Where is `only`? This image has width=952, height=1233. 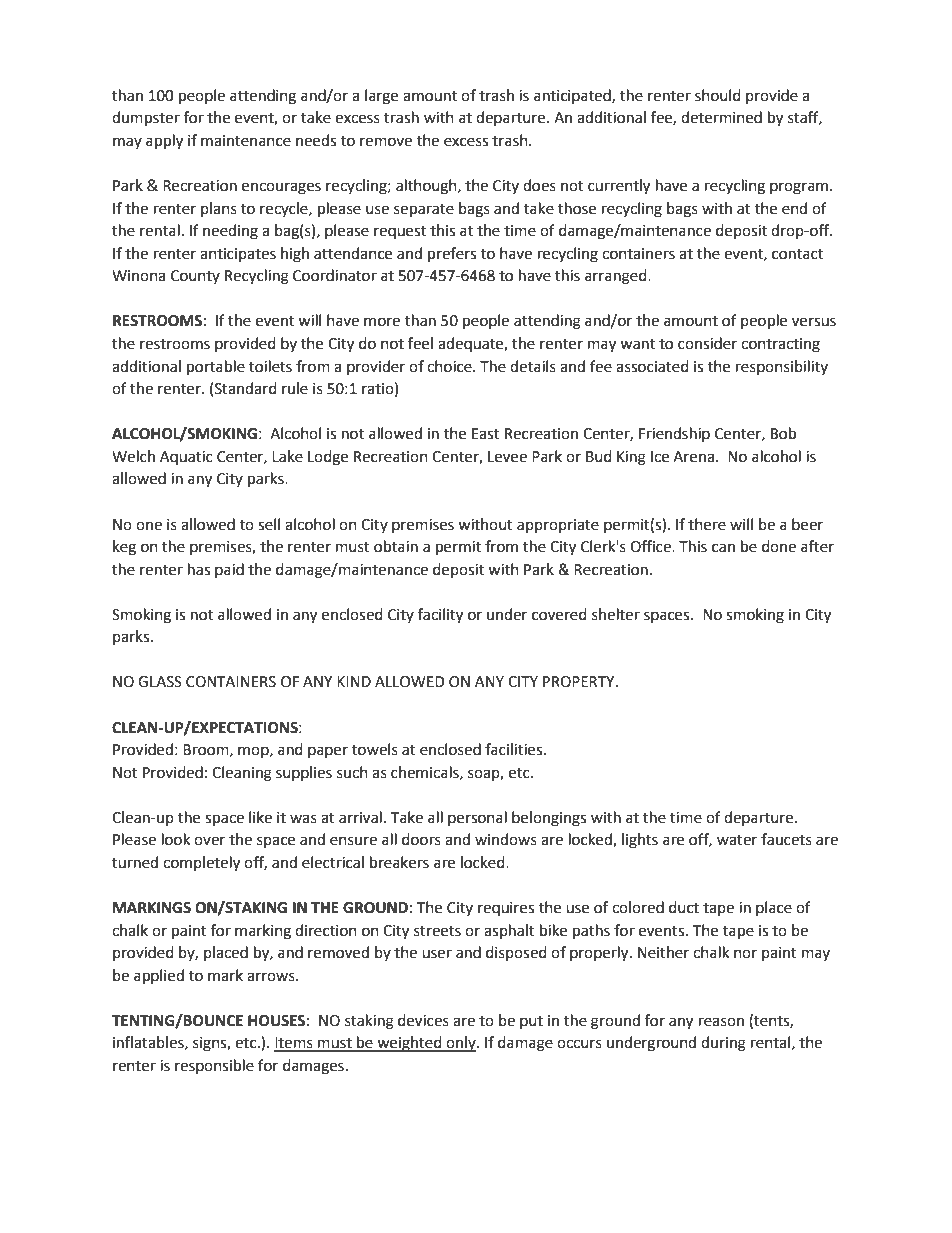 only is located at coordinates (461, 1044).
